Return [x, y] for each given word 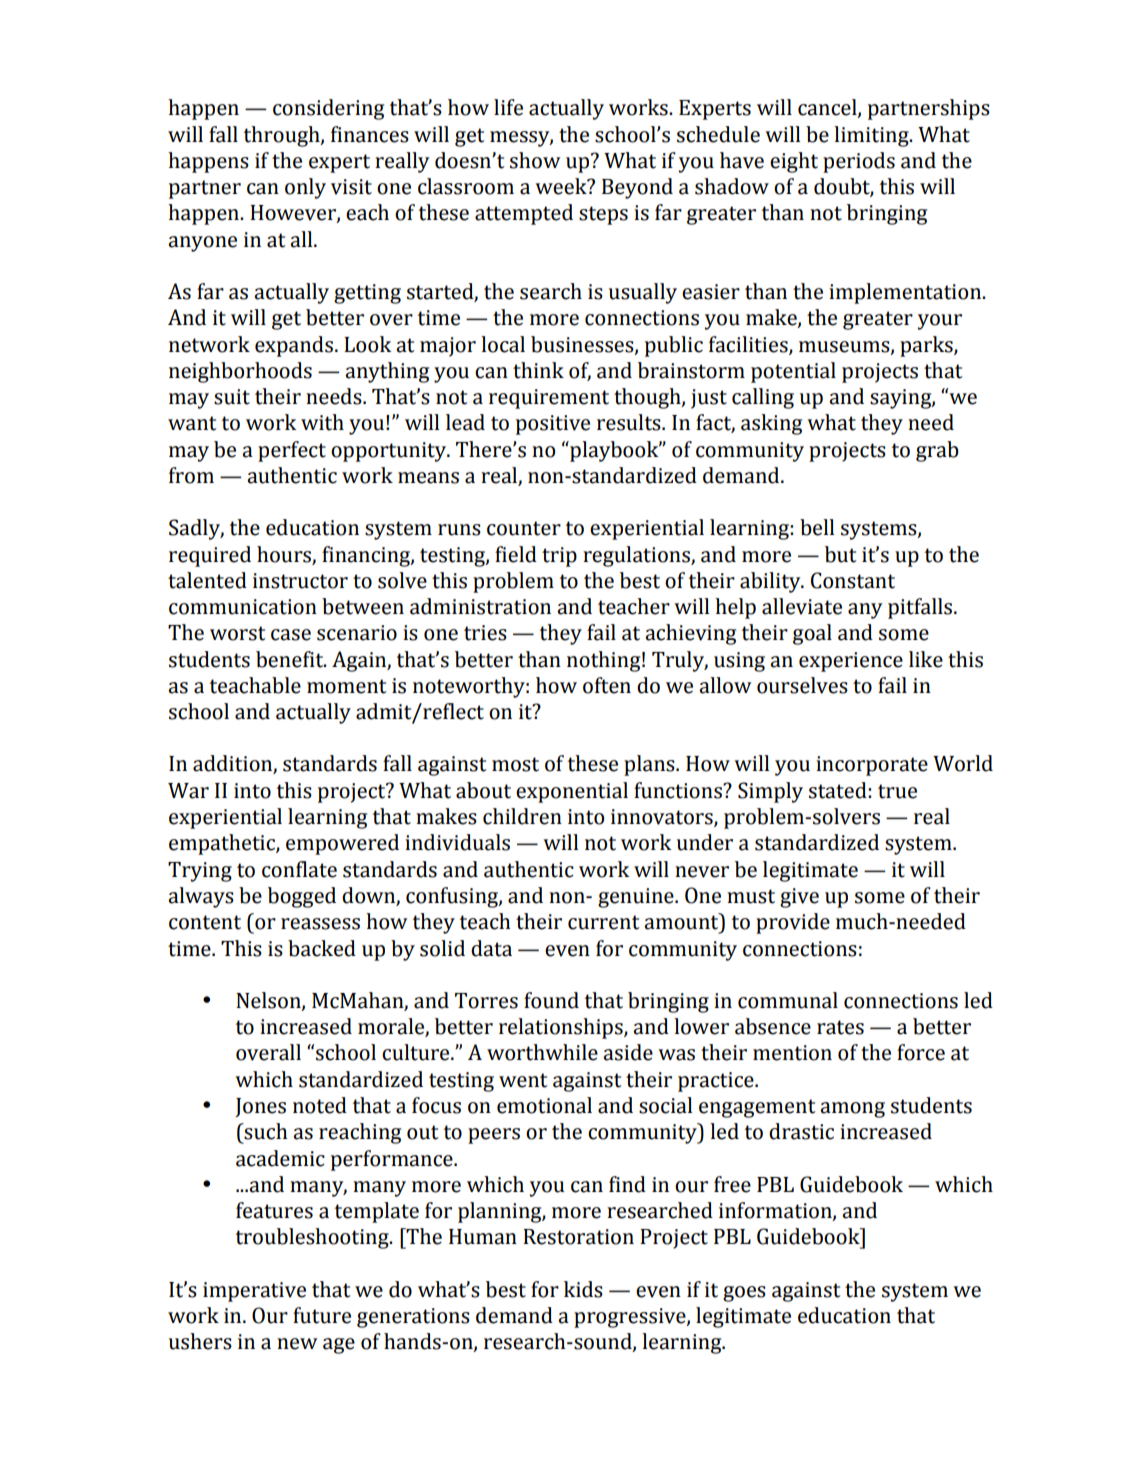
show [535, 160]
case [291, 635]
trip [559, 557]
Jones [260, 1107]
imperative [254, 1292]
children [522, 816]
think [538, 370]
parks [927, 346]
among [852, 1110]
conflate [299, 869]
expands [294, 346]
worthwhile [542, 1052]
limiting [872, 136]
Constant [853, 580]
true [897, 791]
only [305, 188]
